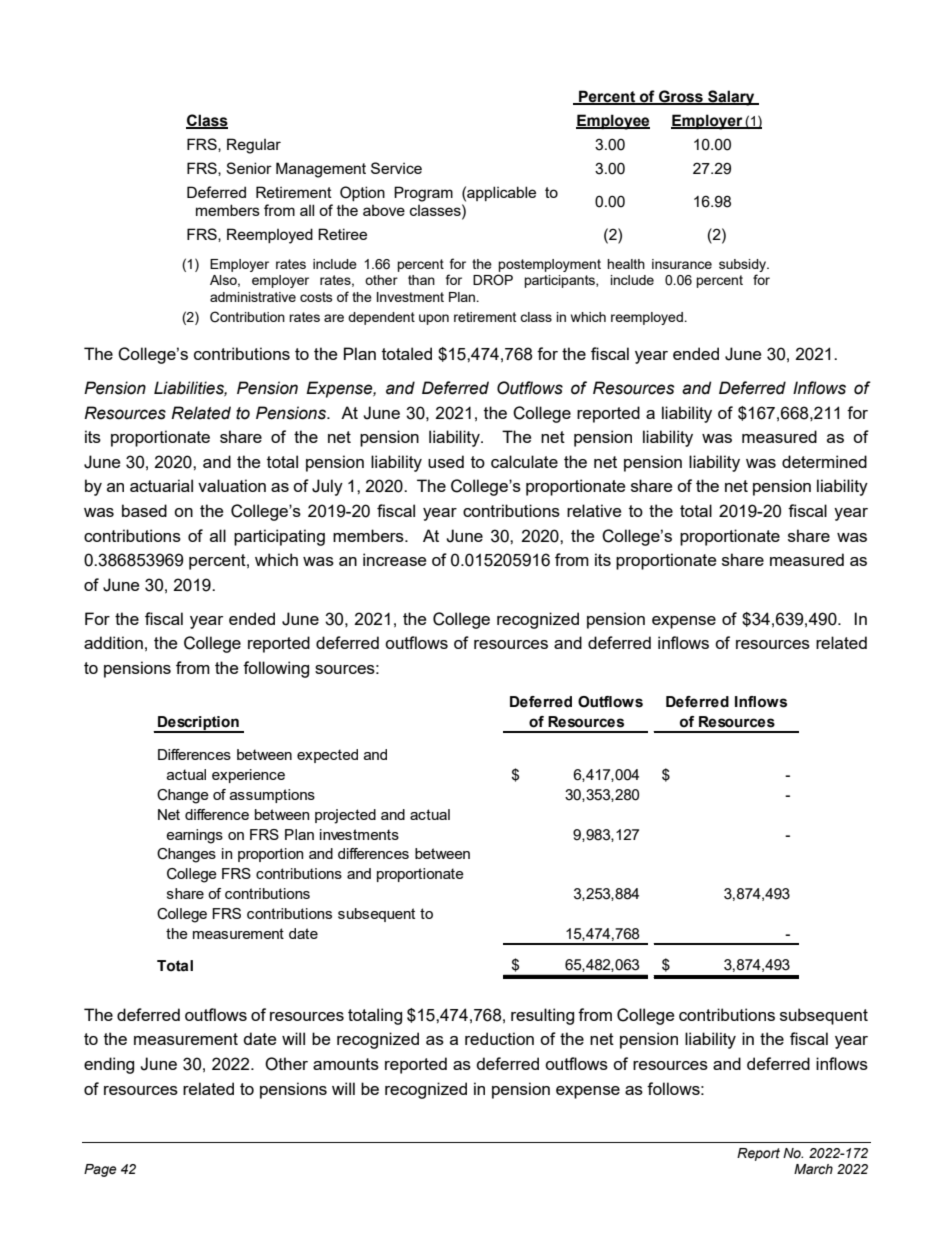 This document has width=952, height=1233. What do you see at coordinates (813, 1169) in the document?
I see `March` at bounding box center [813, 1169].
